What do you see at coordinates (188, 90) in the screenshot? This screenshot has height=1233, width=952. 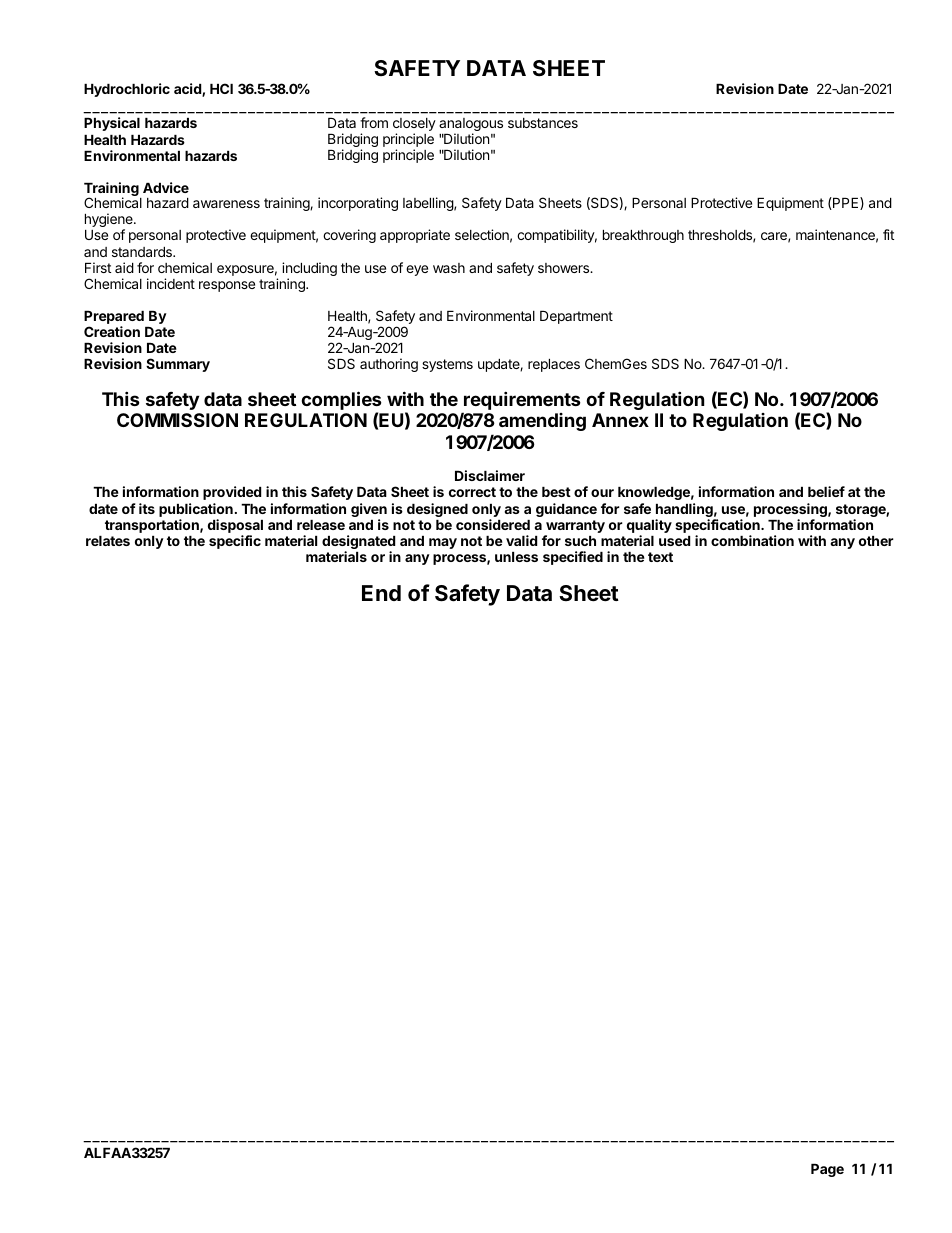 I see `acid` at bounding box center [188, 90].
